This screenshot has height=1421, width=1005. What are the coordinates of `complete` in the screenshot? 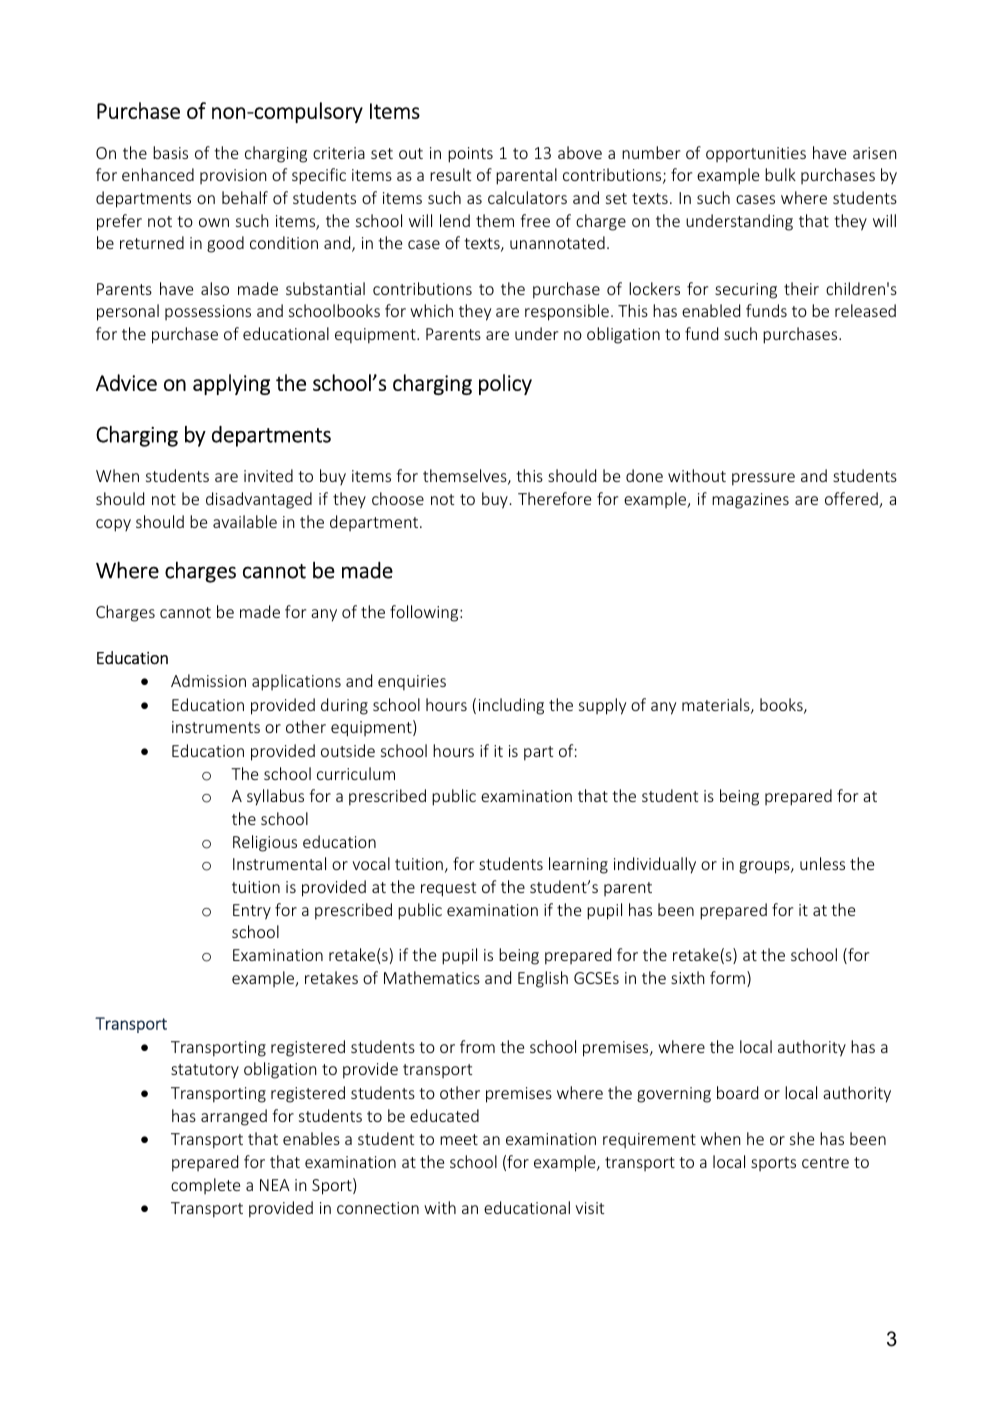 It's located at (205, 1186).
